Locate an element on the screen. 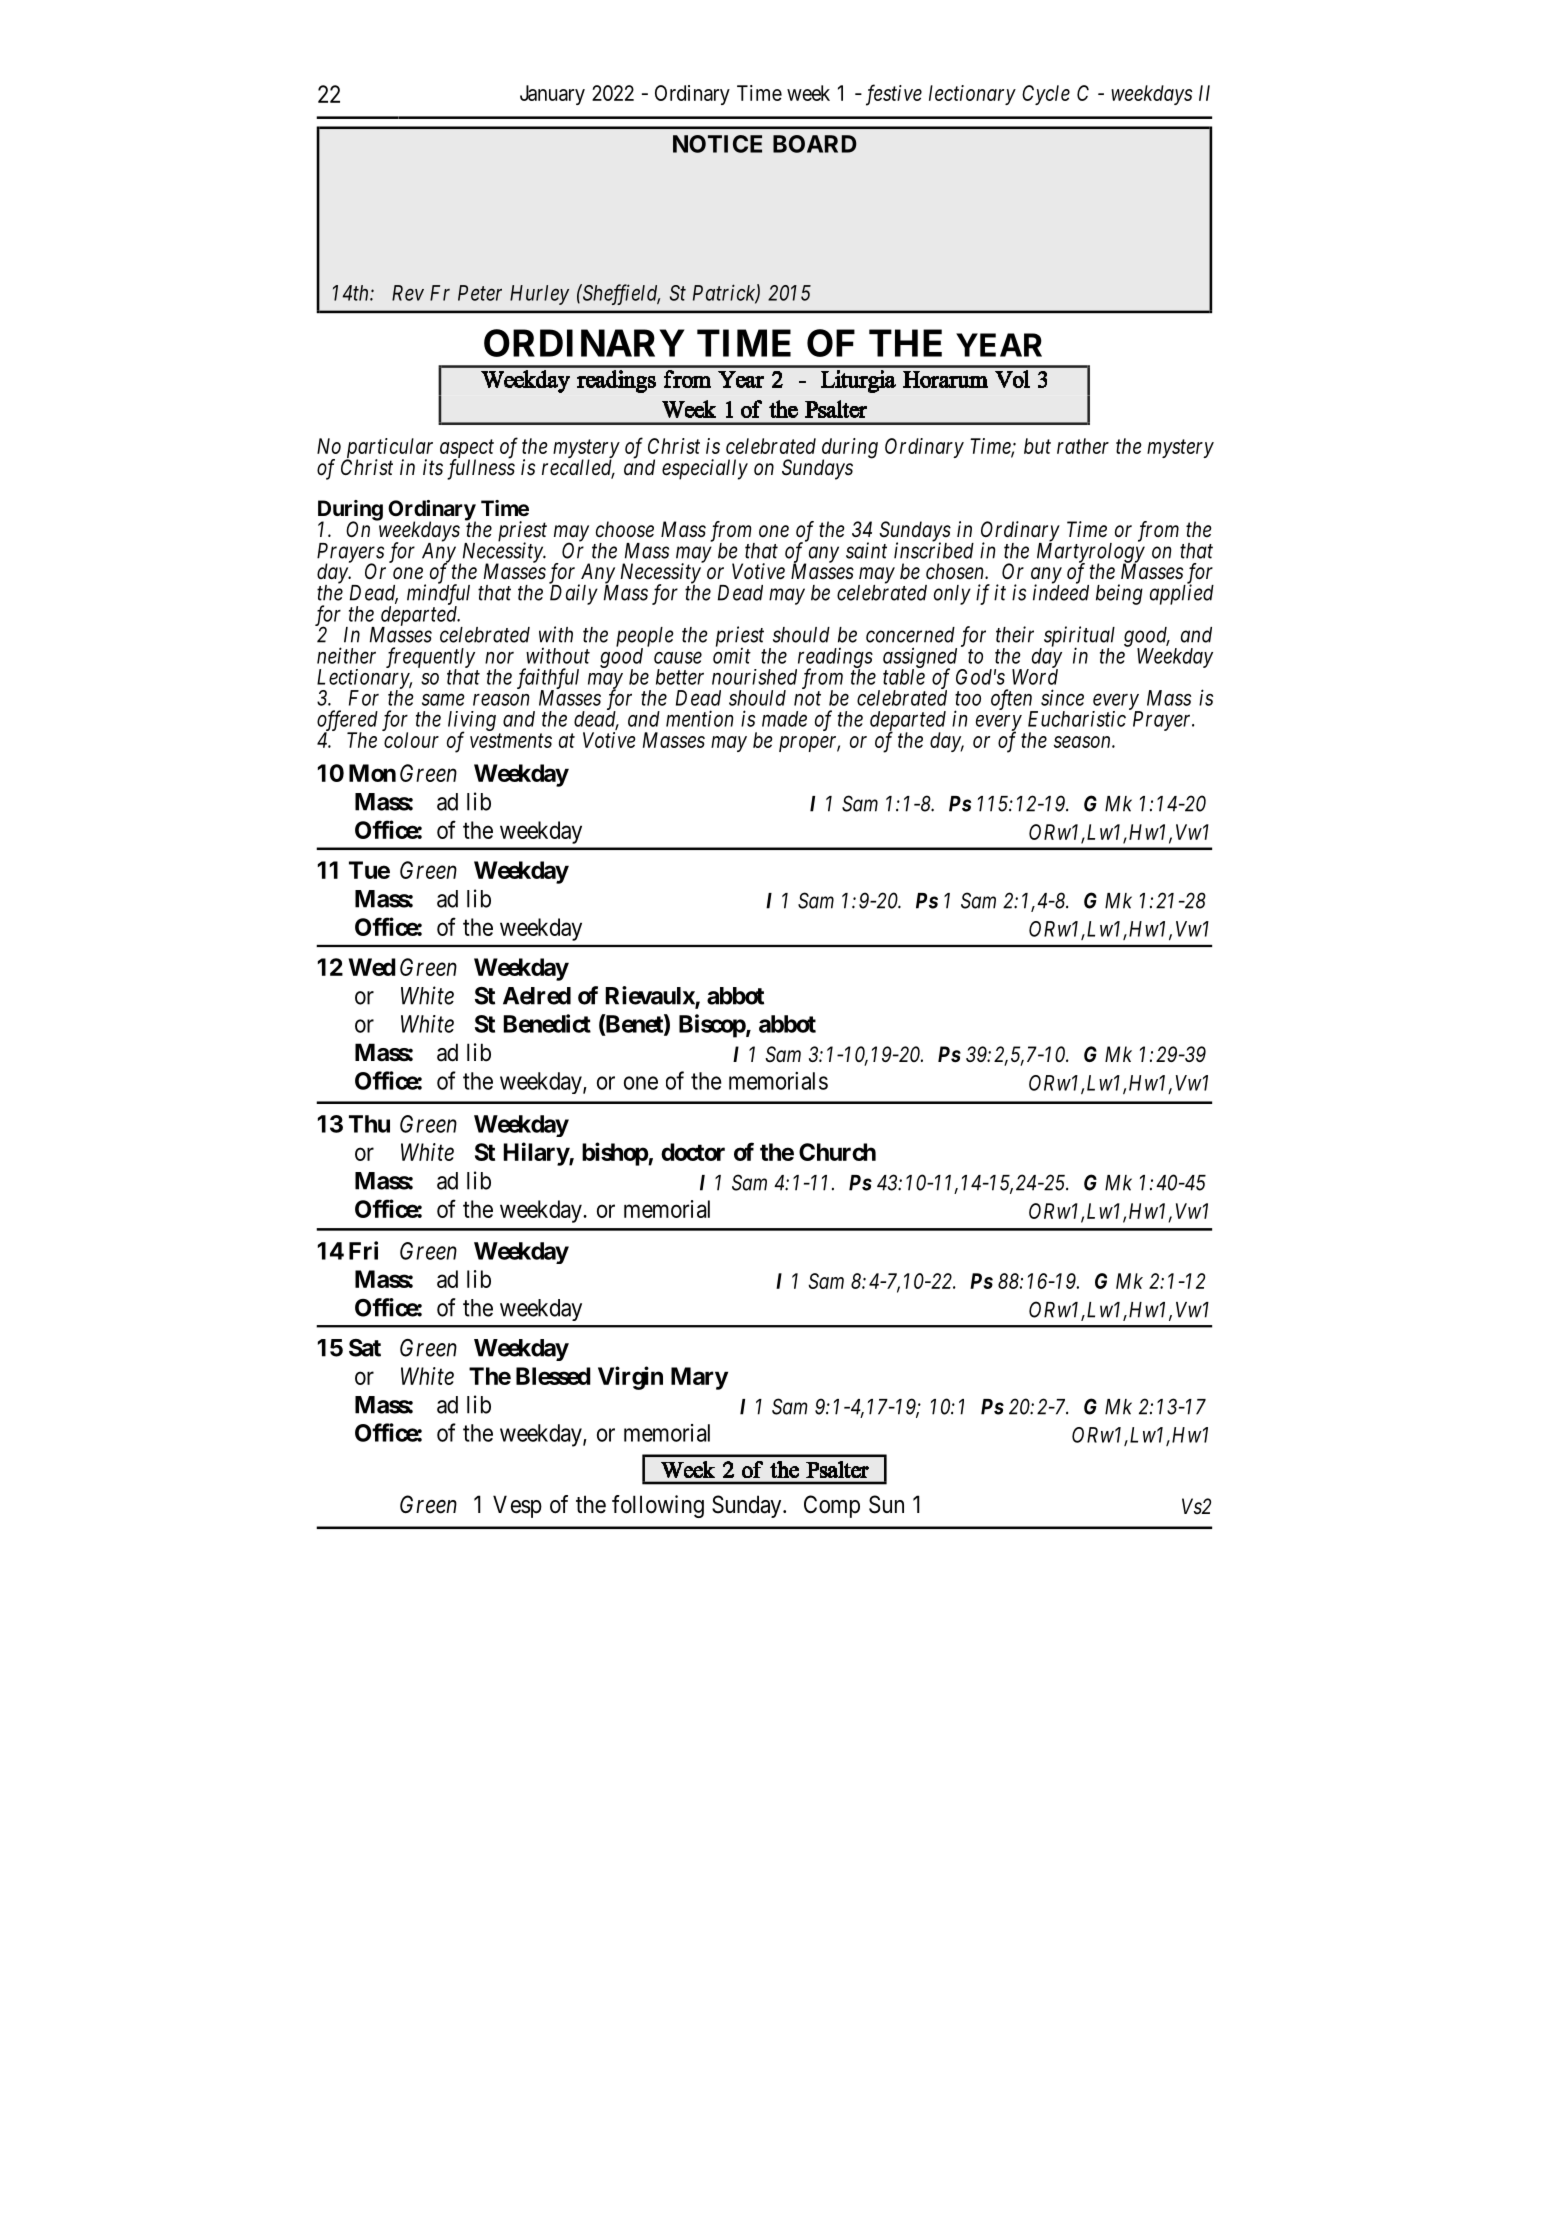  its is located at coordinates (433, 467).
